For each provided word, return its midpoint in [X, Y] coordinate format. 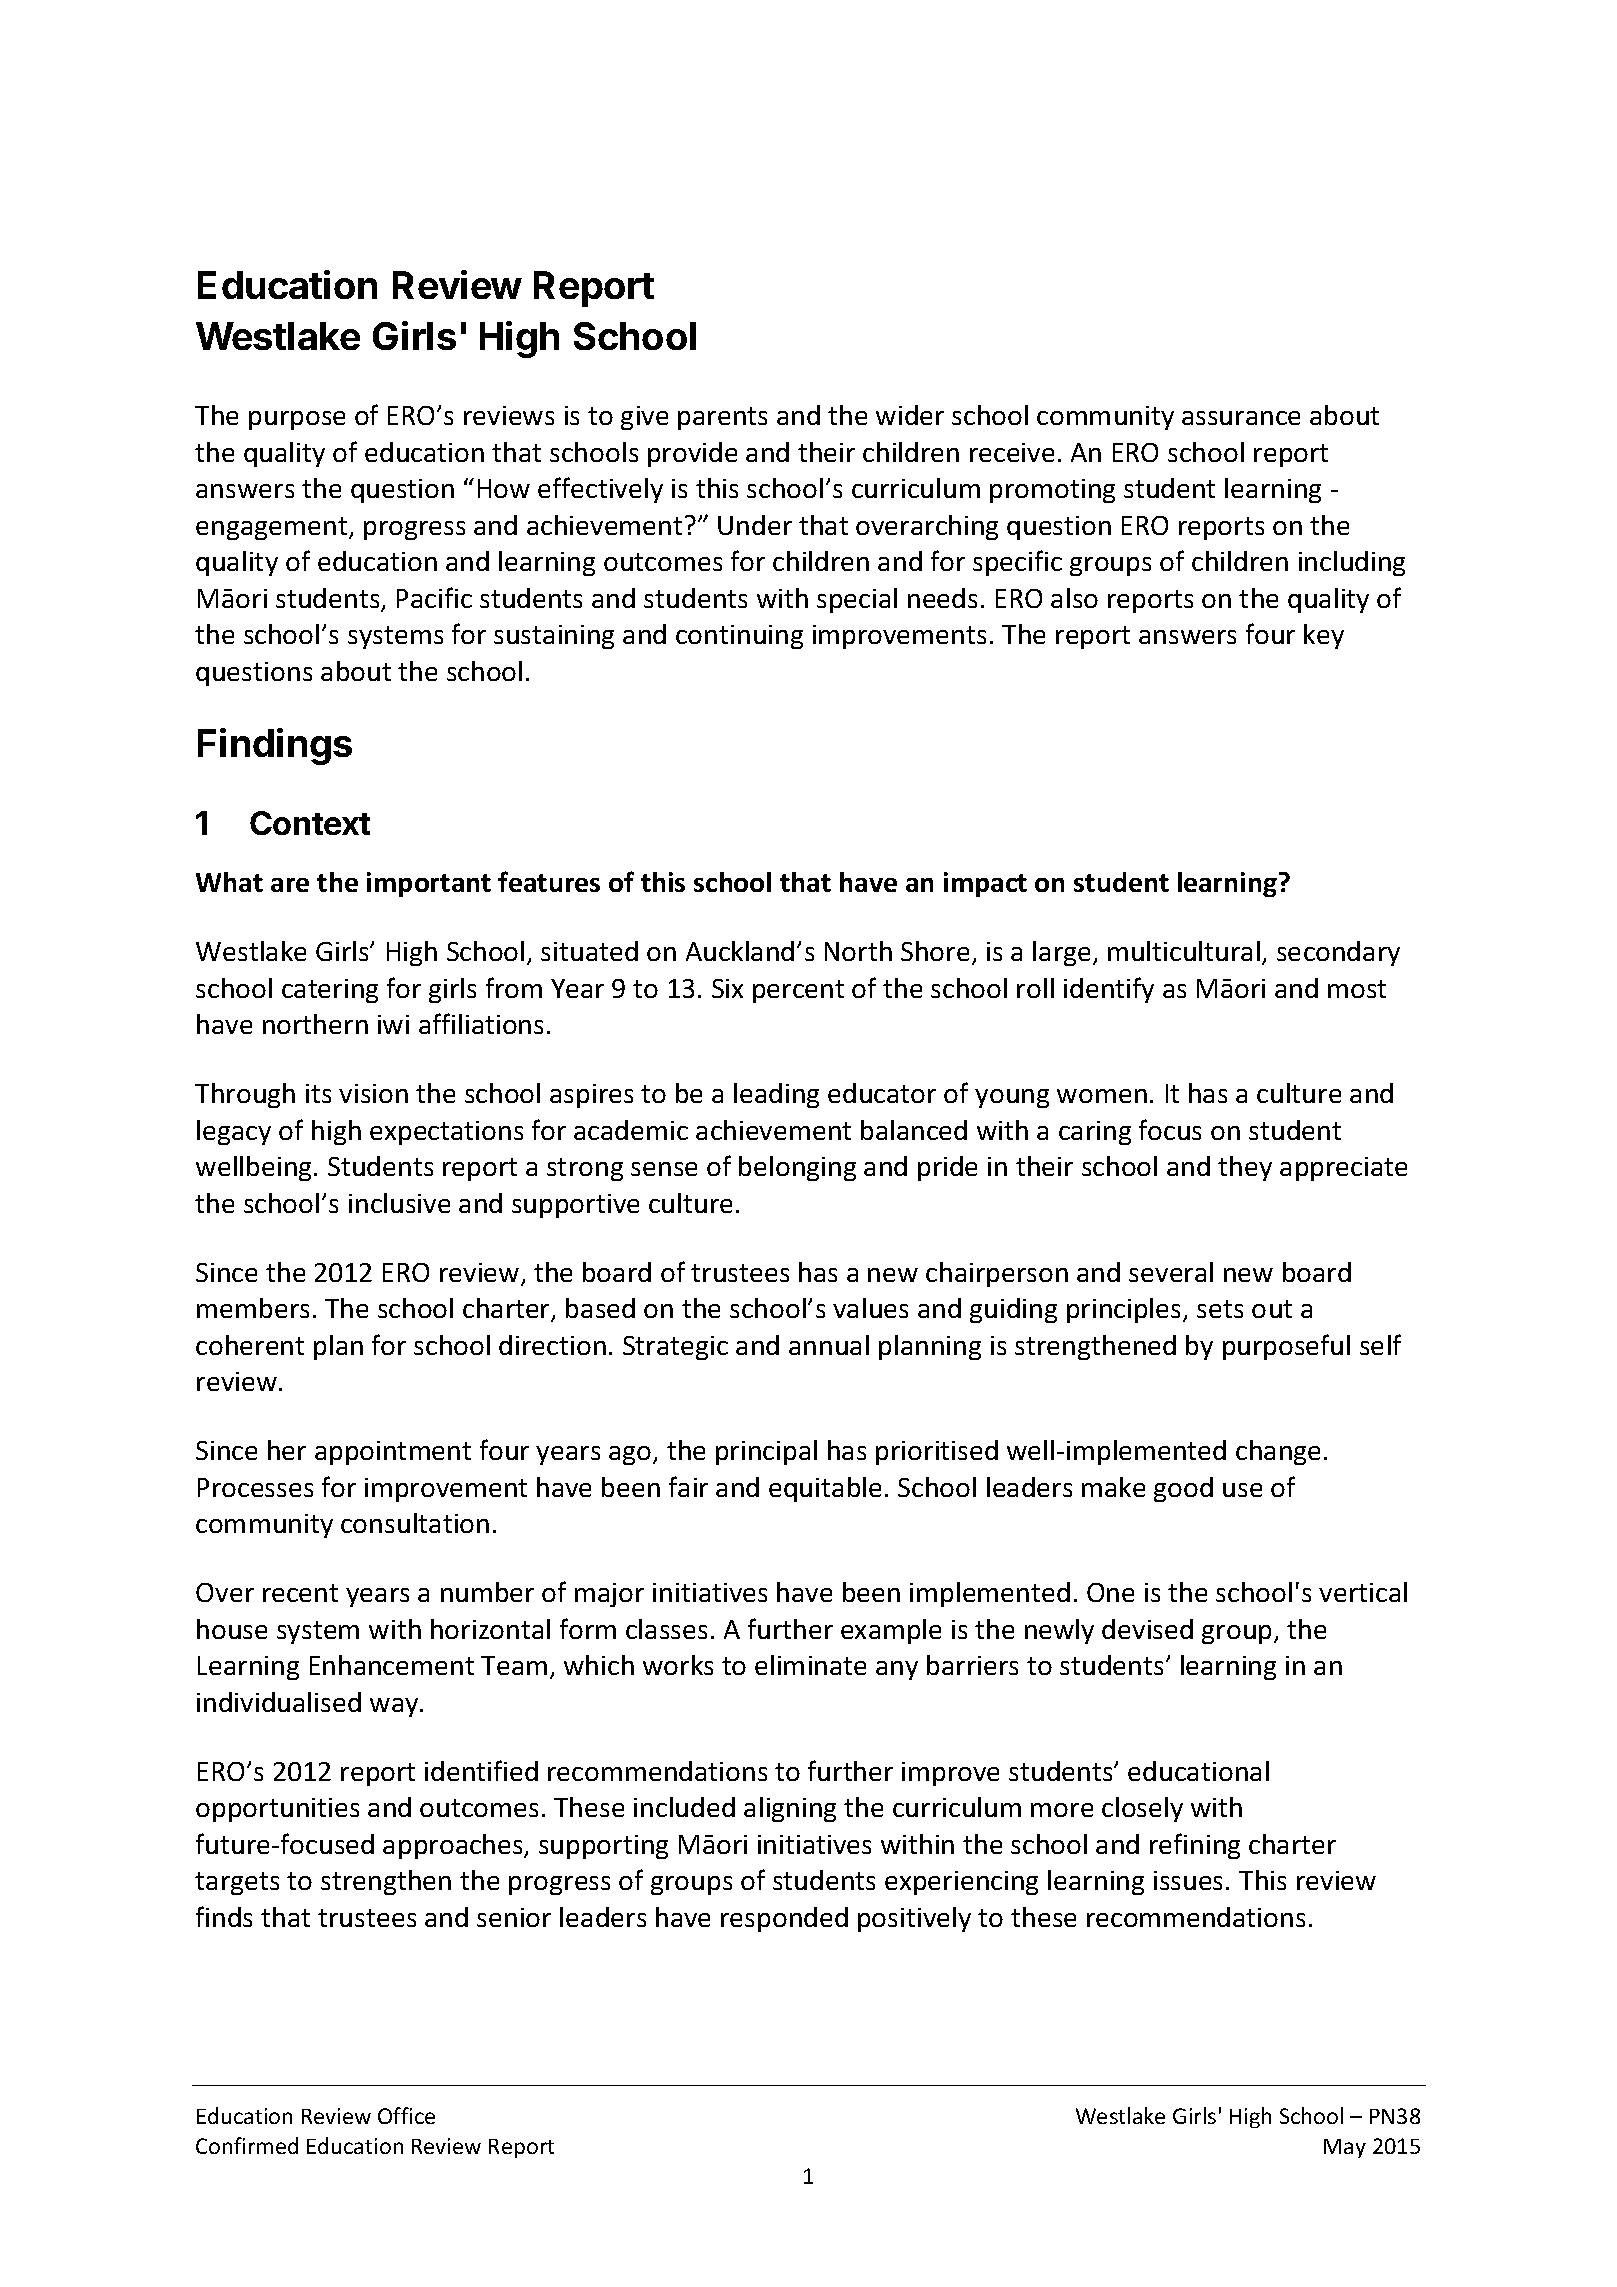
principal [766, 1452]
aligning [790, 1809]
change [1278, 1452]
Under [755, 525]
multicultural [1184, 951]
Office [406, 2115]
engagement [273, 528]
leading [776, 1095]
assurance [1241, 418]
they [1245, 1168]
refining [1195, 1846]
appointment [393, 1453]
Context [310, 823]
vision [373, 1093]
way [395, 1707]
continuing [739, 637]
